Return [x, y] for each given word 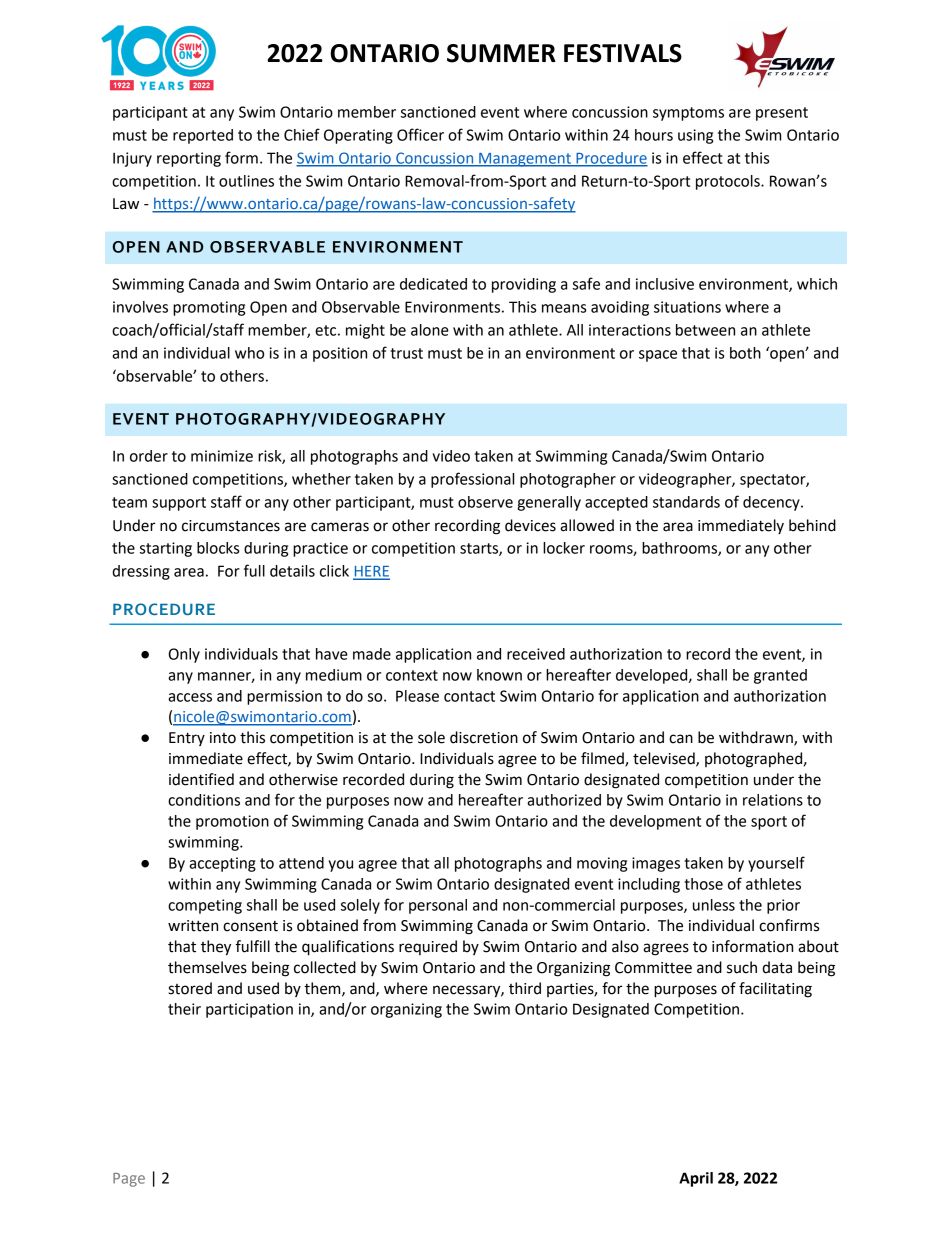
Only [184, 655]
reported [203, 136]
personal [438, 906]
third [525, 988]
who [249, 353]
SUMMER [501, 53]
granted [780, 676]
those [703, 884]
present [782, 114]
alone [430, 330]
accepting [222, 864]
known [499, 675]
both [745, 353]
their [184, 1009]
